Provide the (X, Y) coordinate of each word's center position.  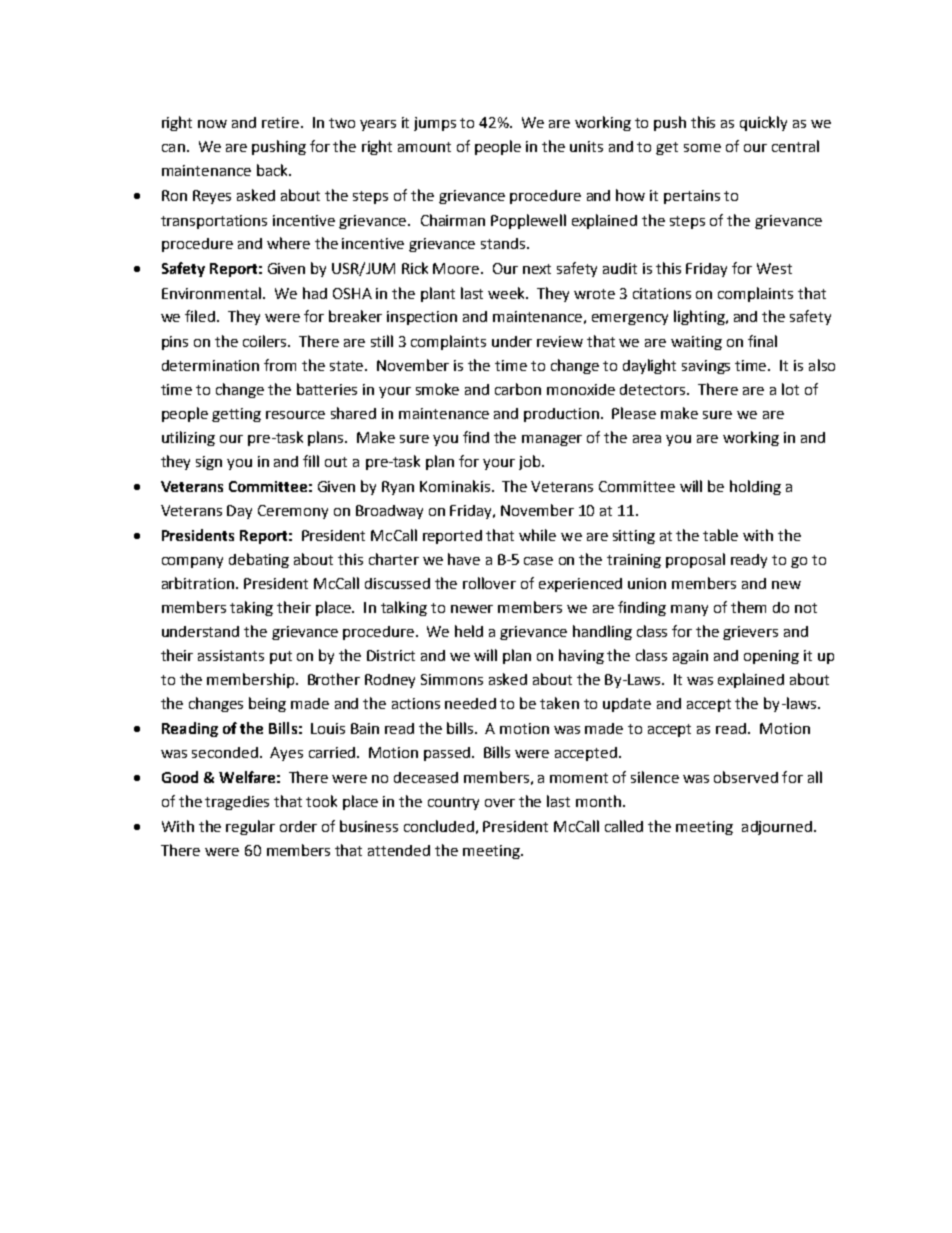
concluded (439, 826)
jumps (435, 124)
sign (209, 463)
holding (755, 487)
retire (282, 122)
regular (250, 827)
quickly (763, 123)
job (531, 462)
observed (746, 777)
